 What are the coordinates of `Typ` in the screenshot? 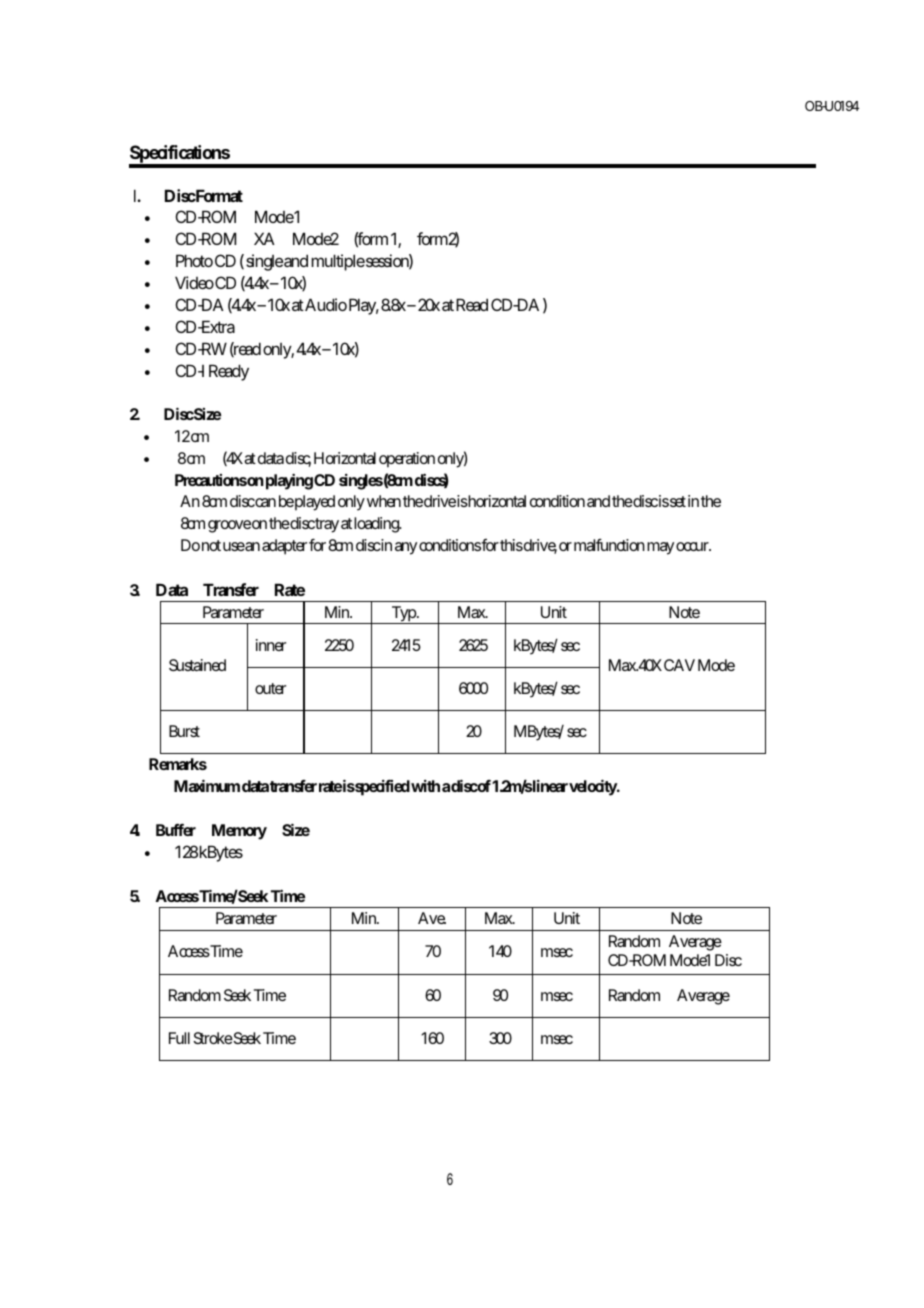 It's located at (404, 615).
